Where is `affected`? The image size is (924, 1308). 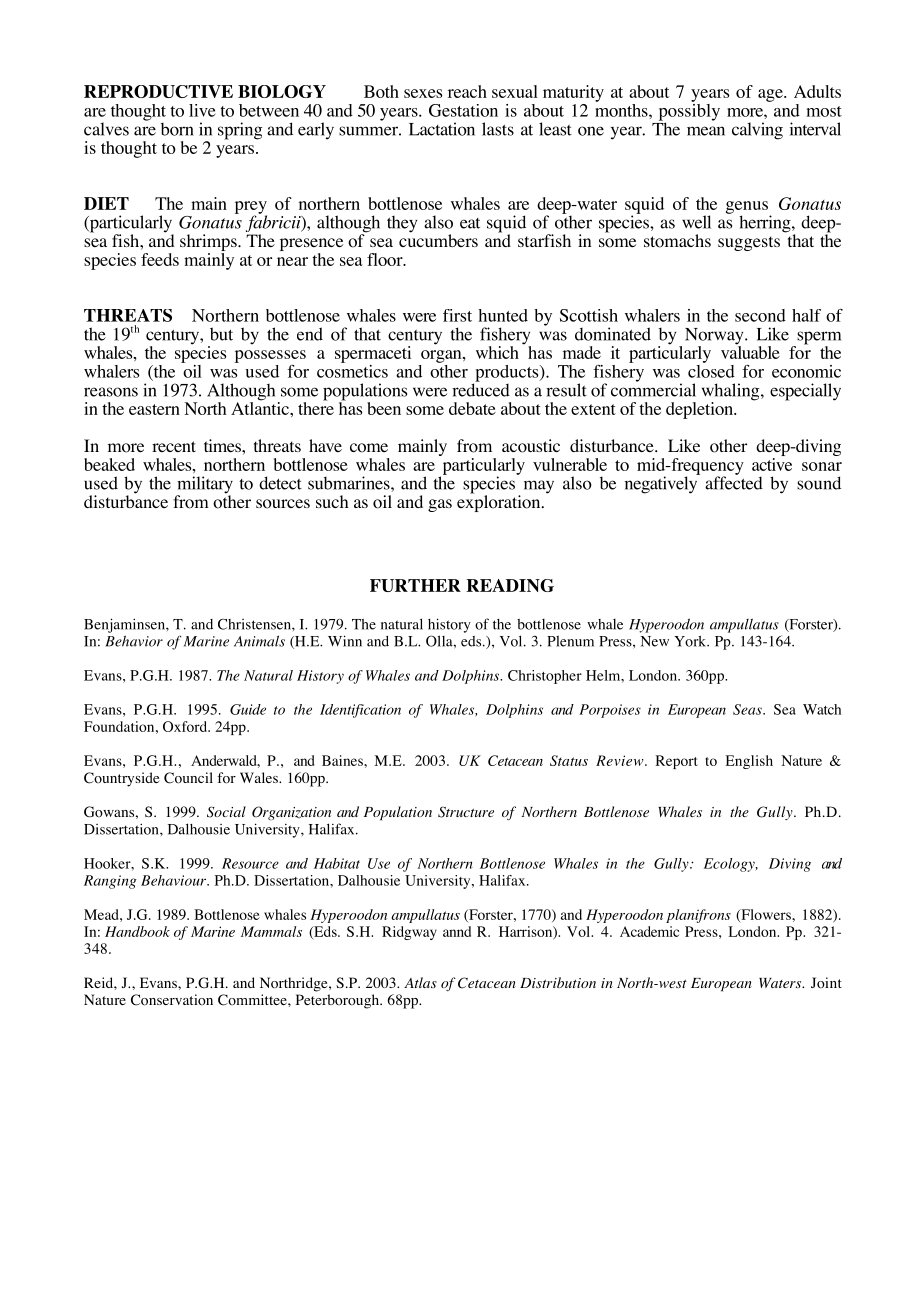
affected is located at coordinates (734, 482).
